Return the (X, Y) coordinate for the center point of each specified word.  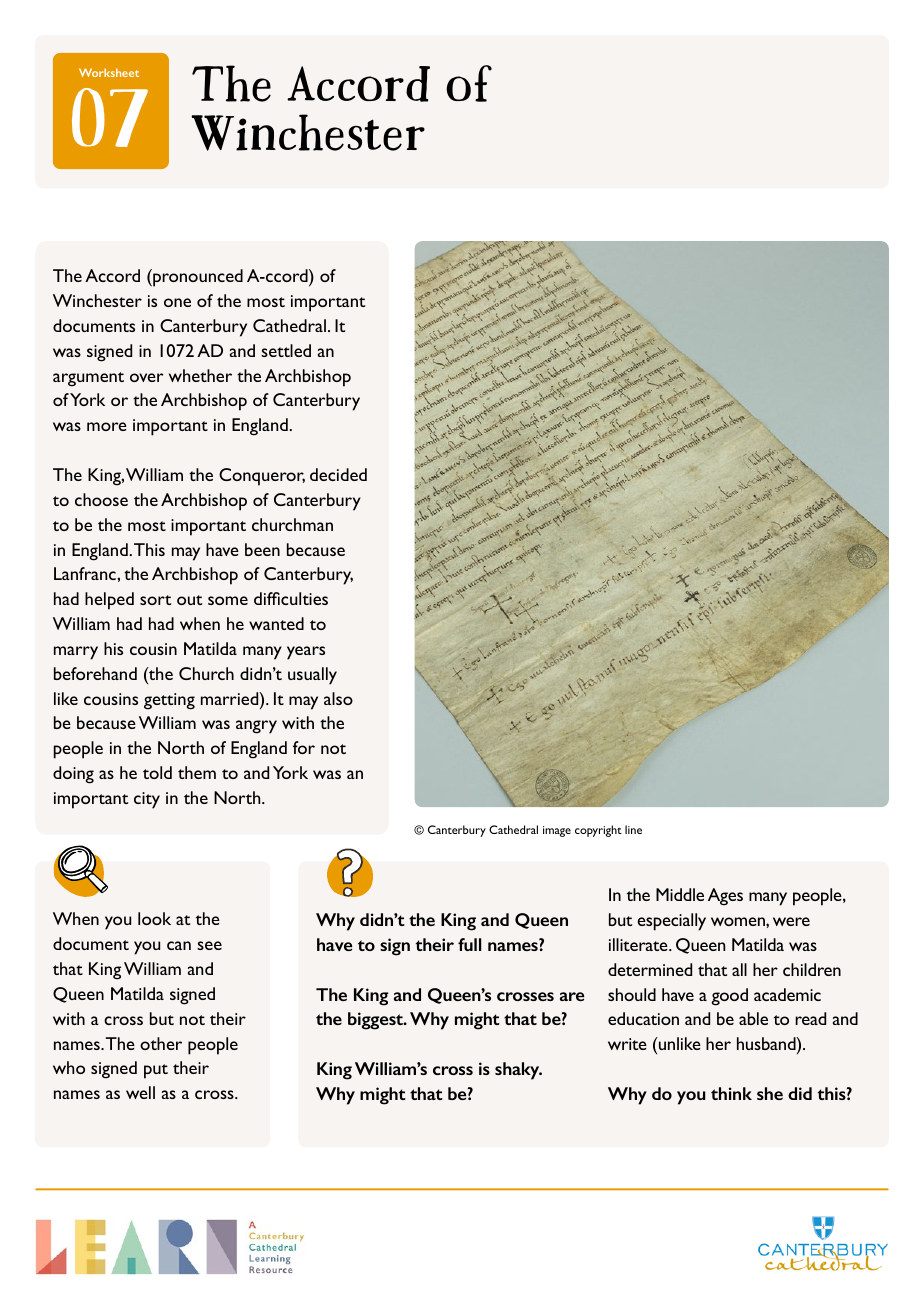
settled (286, 350)
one (177, 302)
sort (155, 600)
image (557, 831)
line (633, 829)
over (146, 377)
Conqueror (262, 477)
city (147, 800)
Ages (725, 897)
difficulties (291, 598)
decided (338, 474)
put (156, 1071)
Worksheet (109, 72)
